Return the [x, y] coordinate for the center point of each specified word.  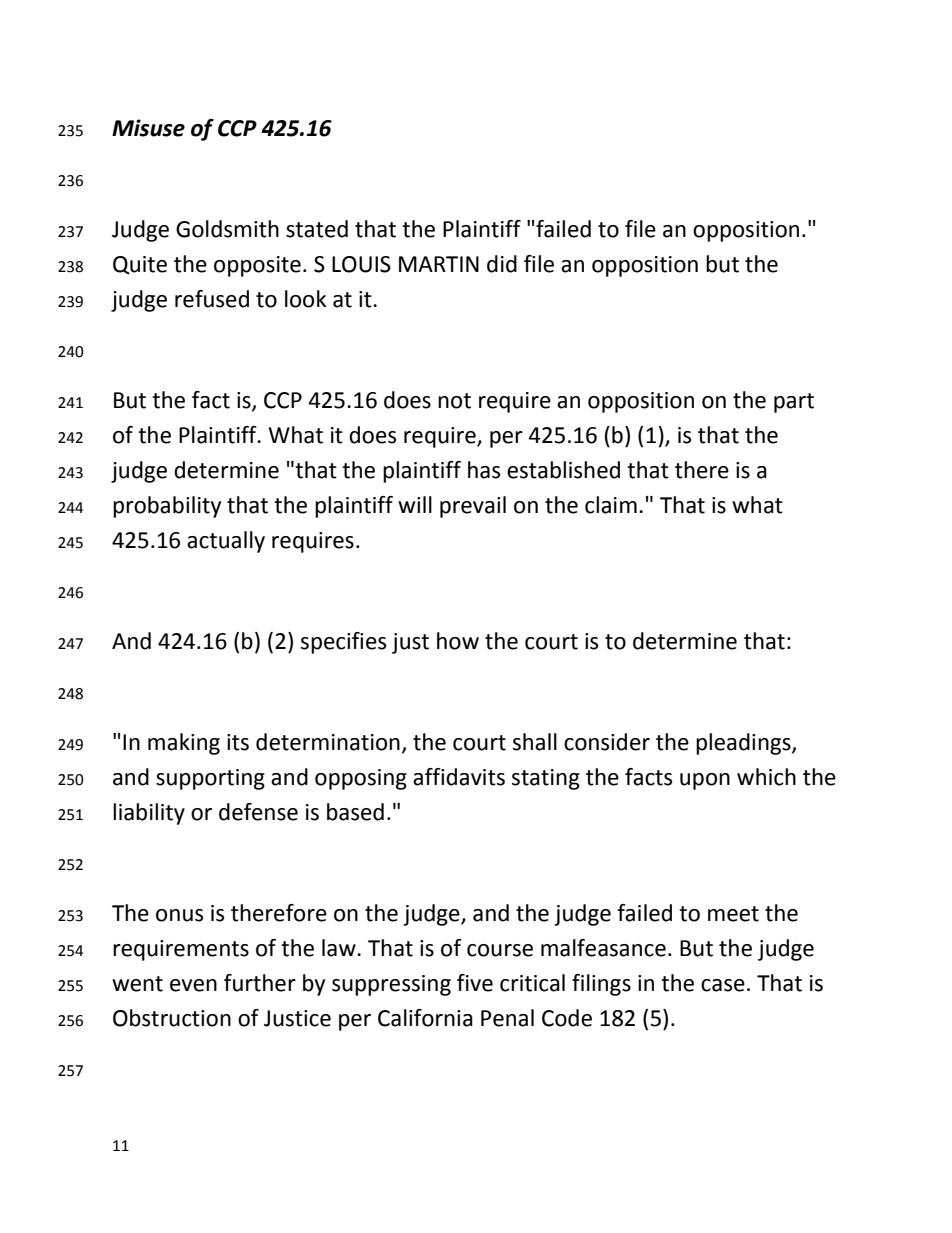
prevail [473, 507]
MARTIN [439, 264]
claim [611, 505]
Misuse [148, 128]
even [193, 985]
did [502, 264]
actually [226, 542]
